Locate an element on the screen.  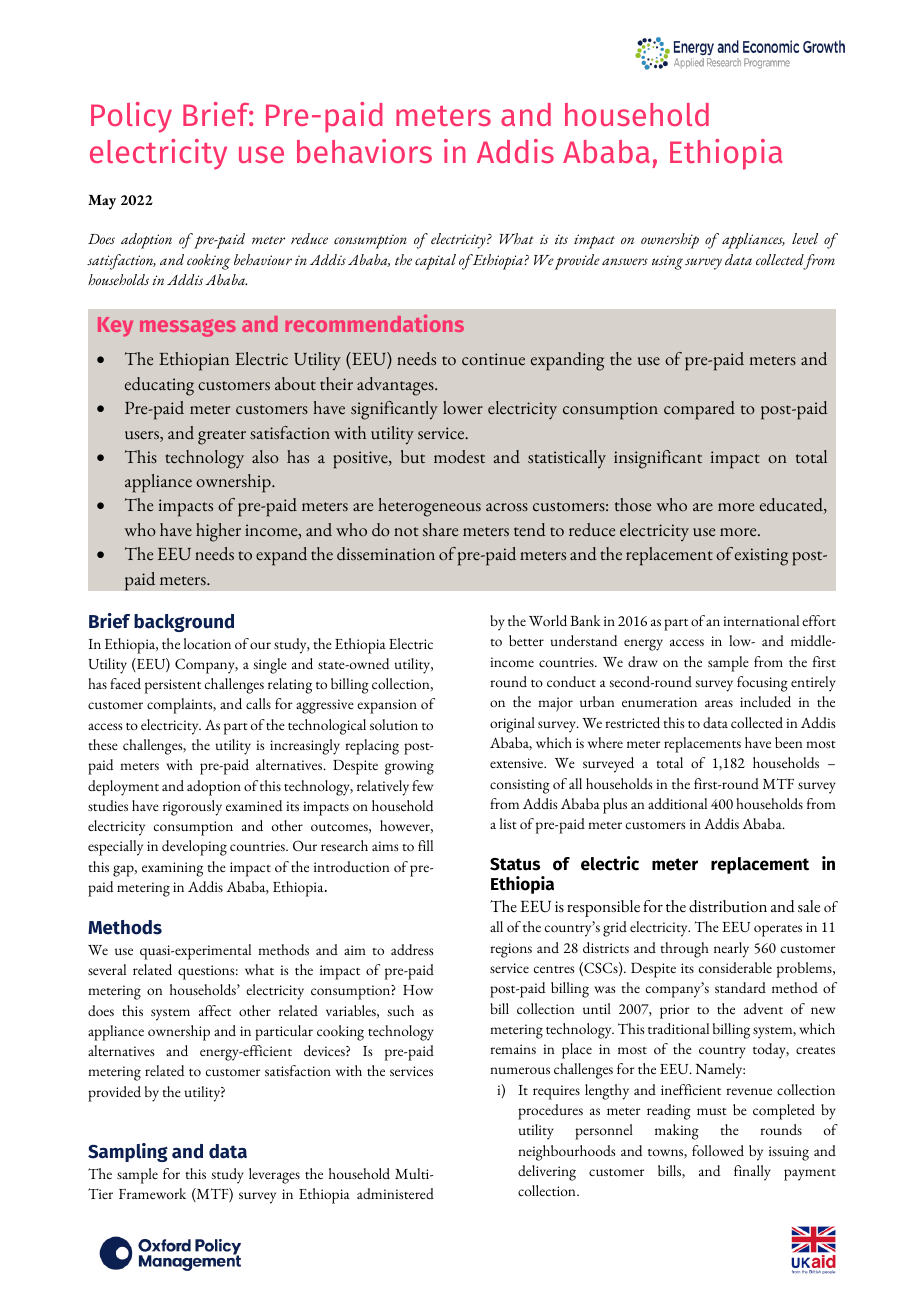
growing is located at coordinates (409, 767).
